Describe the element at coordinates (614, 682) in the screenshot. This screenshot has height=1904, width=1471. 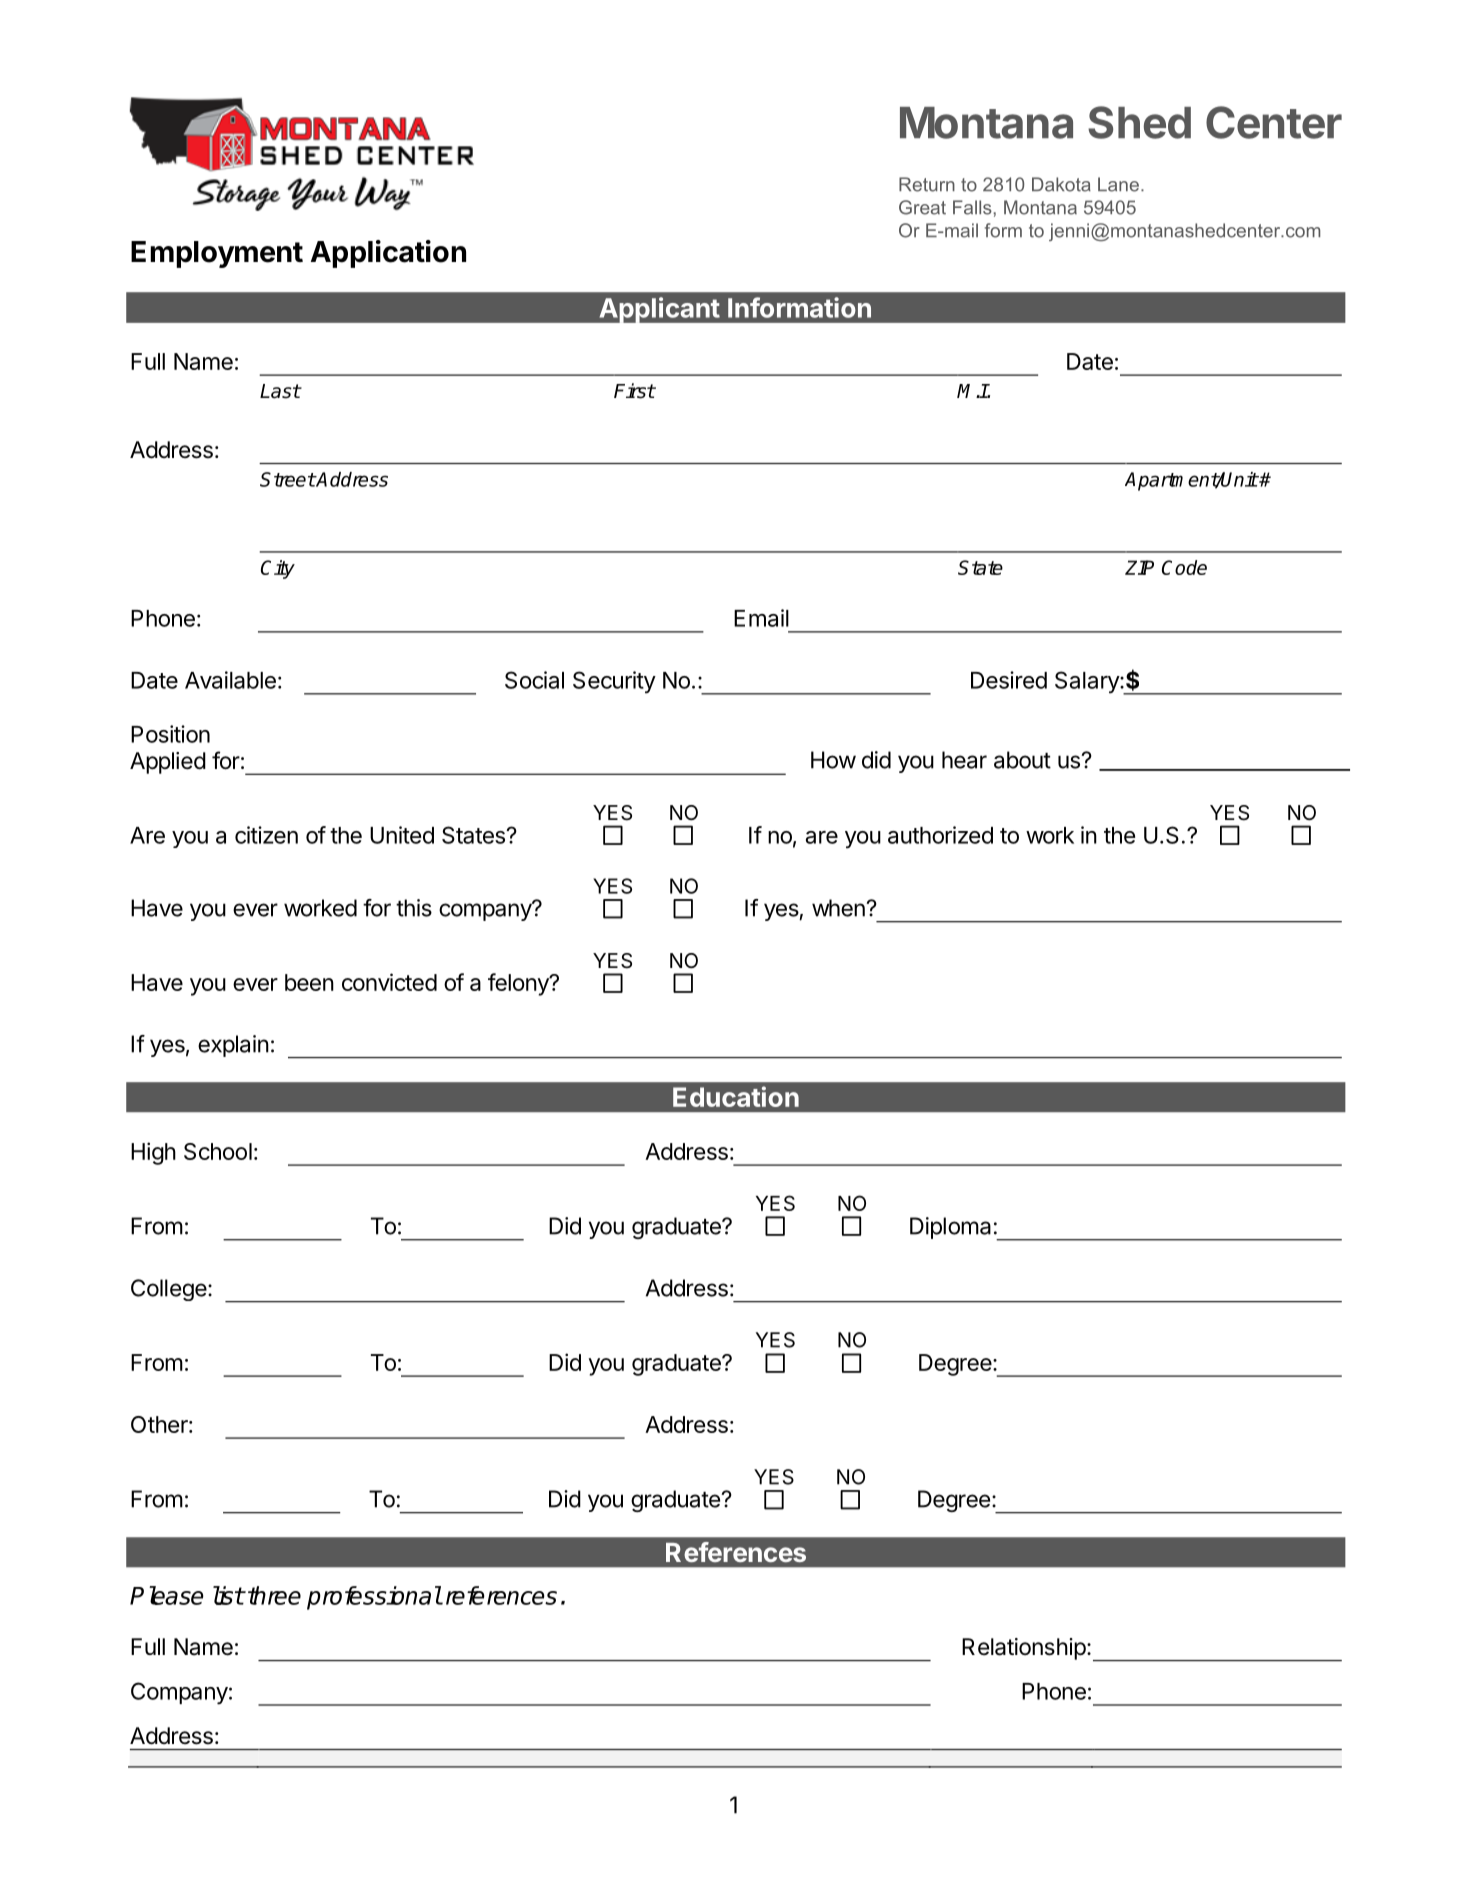
I see `Security` at that location.
